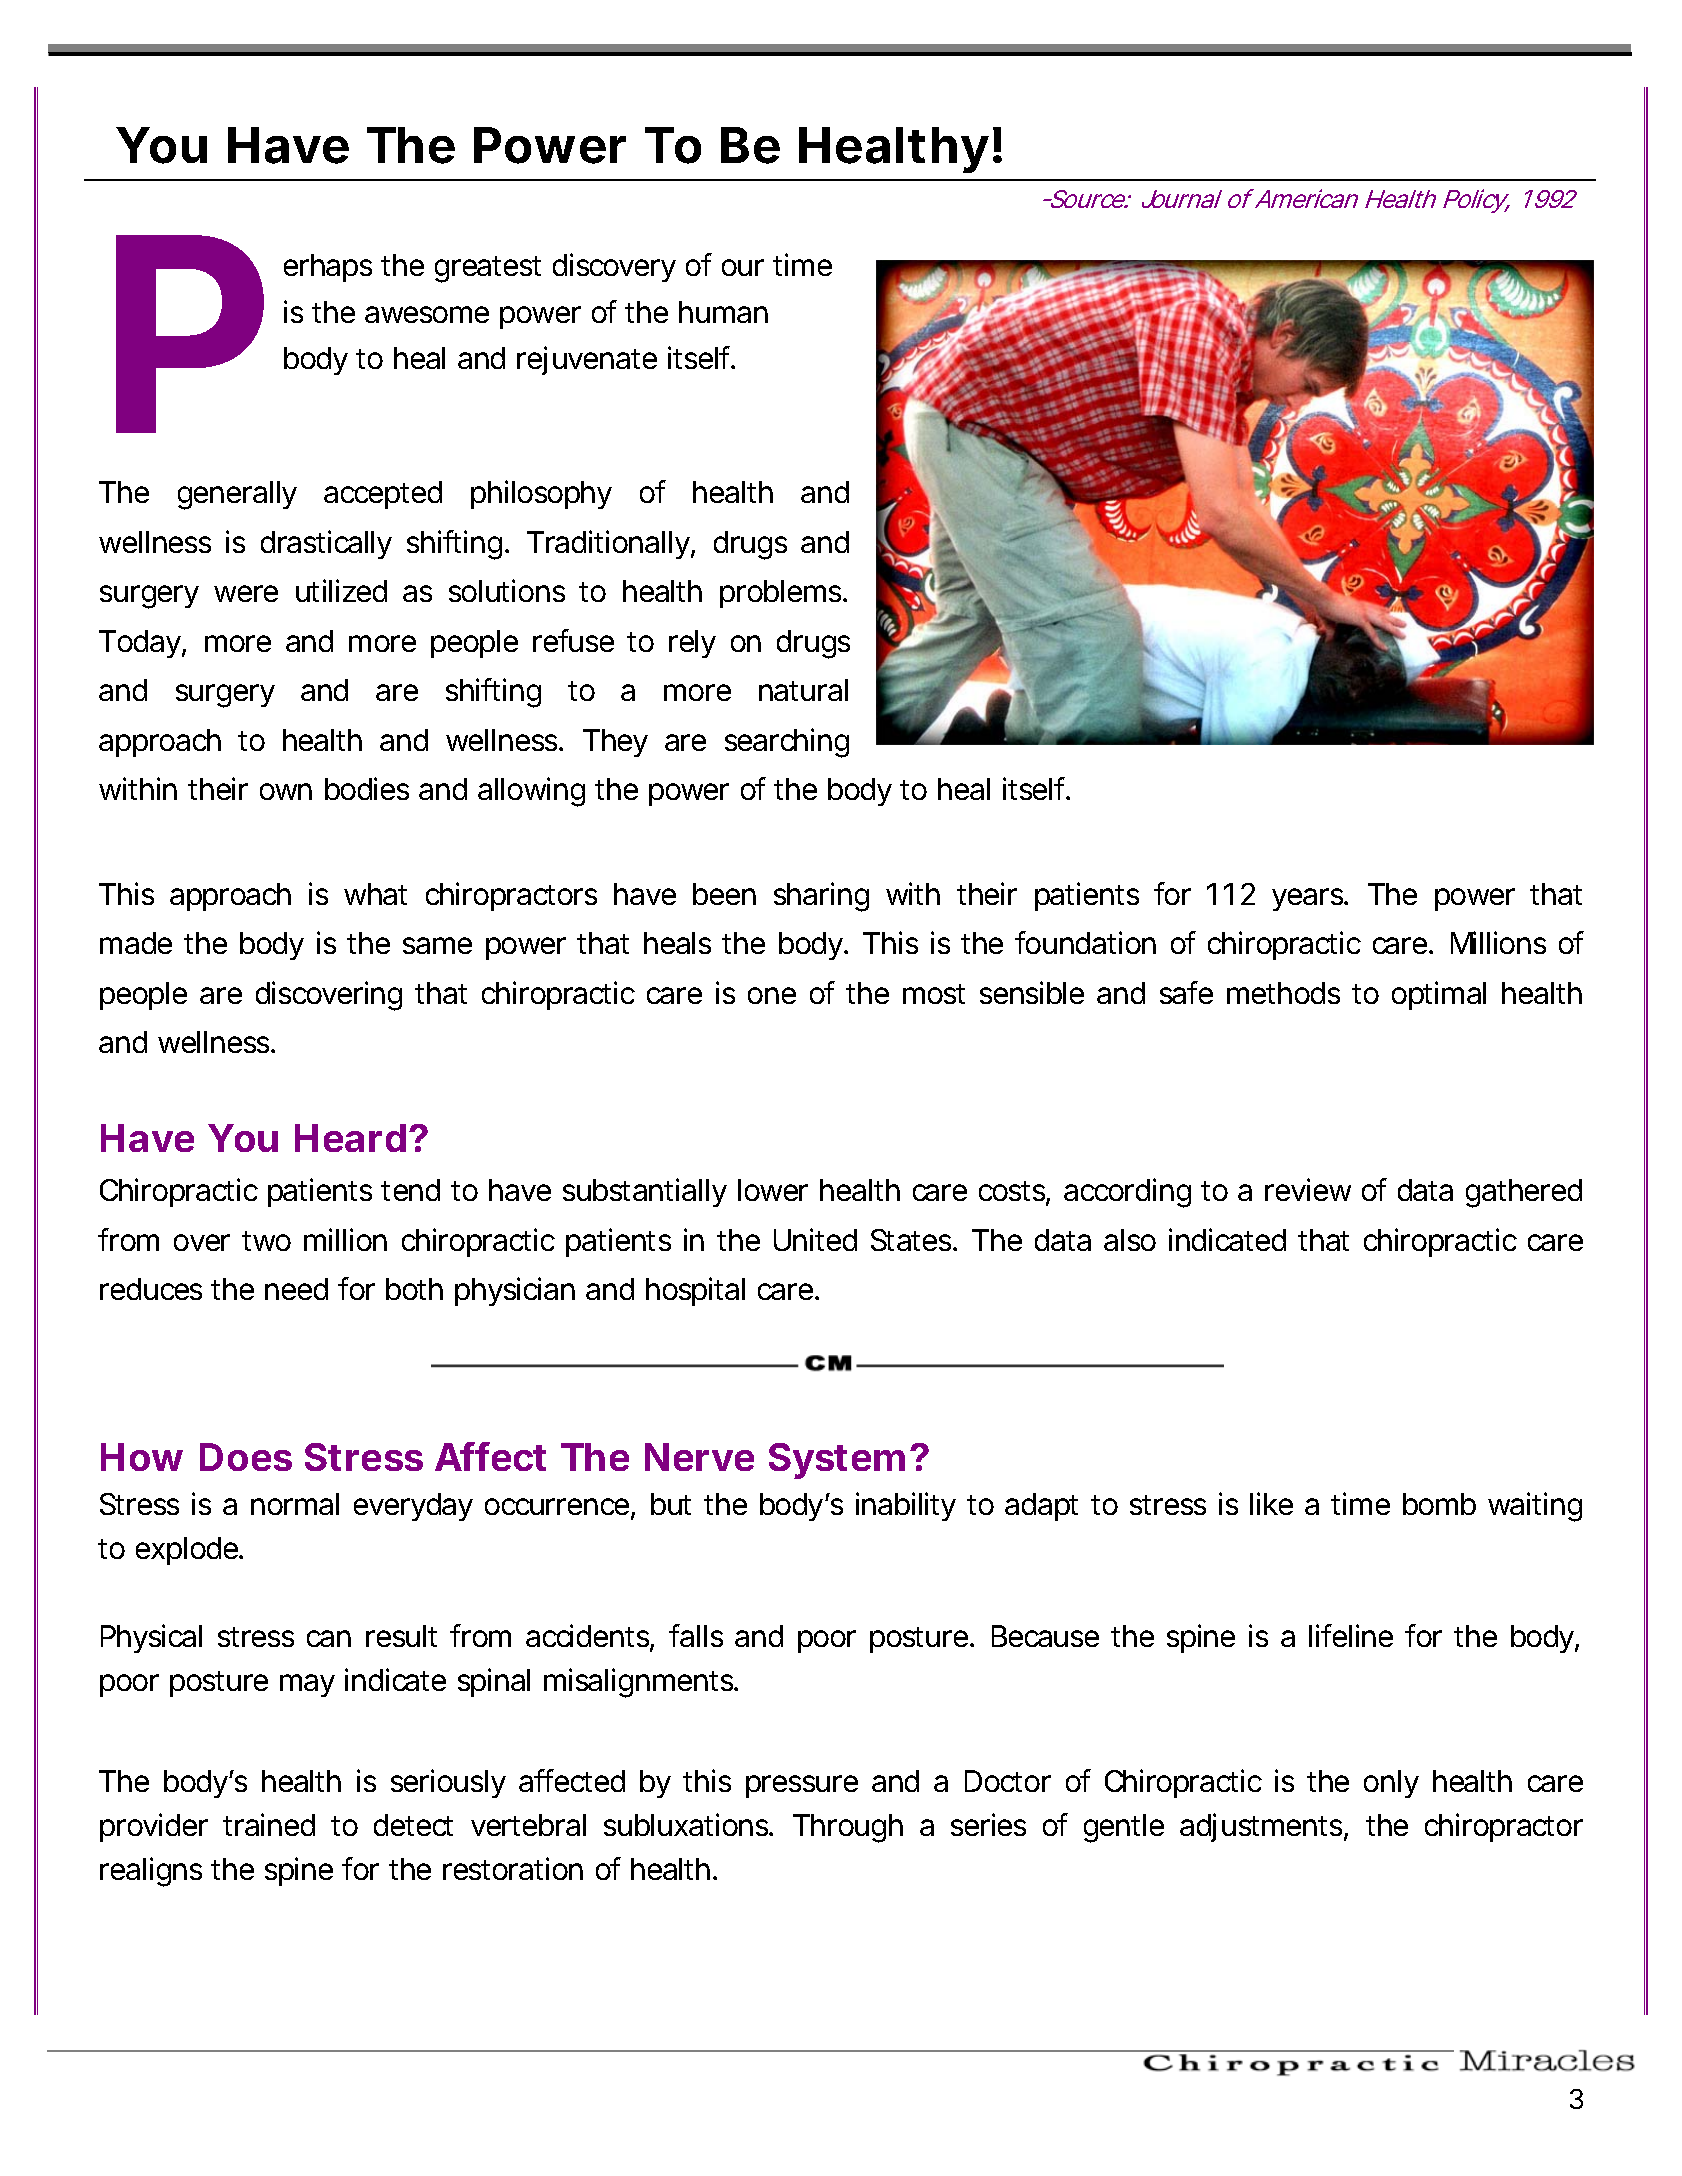  I want to click on Through, so click(848, 1828).
